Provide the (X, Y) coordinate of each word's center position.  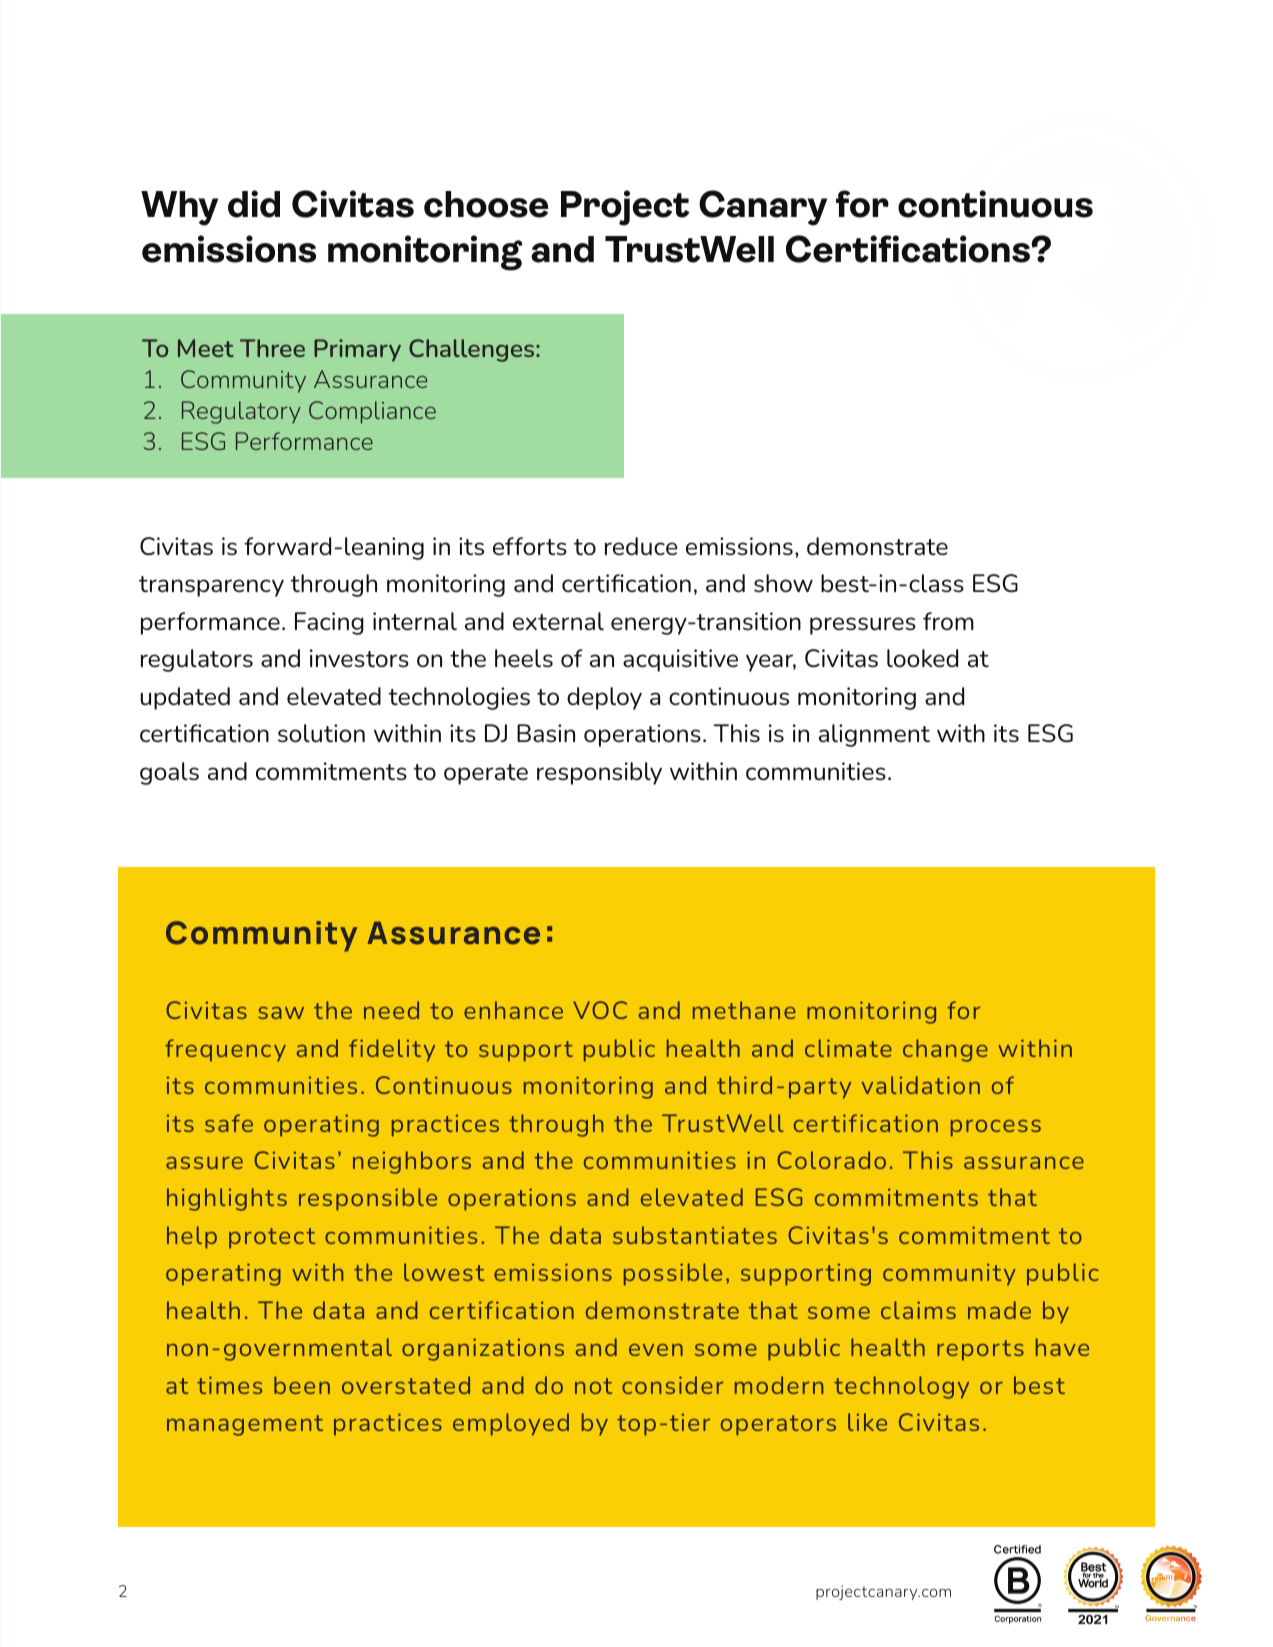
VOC (600, 1010)
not (593, 1386)
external (558, 621)
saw (281, 1013)
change (945, 1050)
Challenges (473, 350)
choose (486, 204)
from (948, 621)
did (254, 204)
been (302, 1385)
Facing (329, 623)
